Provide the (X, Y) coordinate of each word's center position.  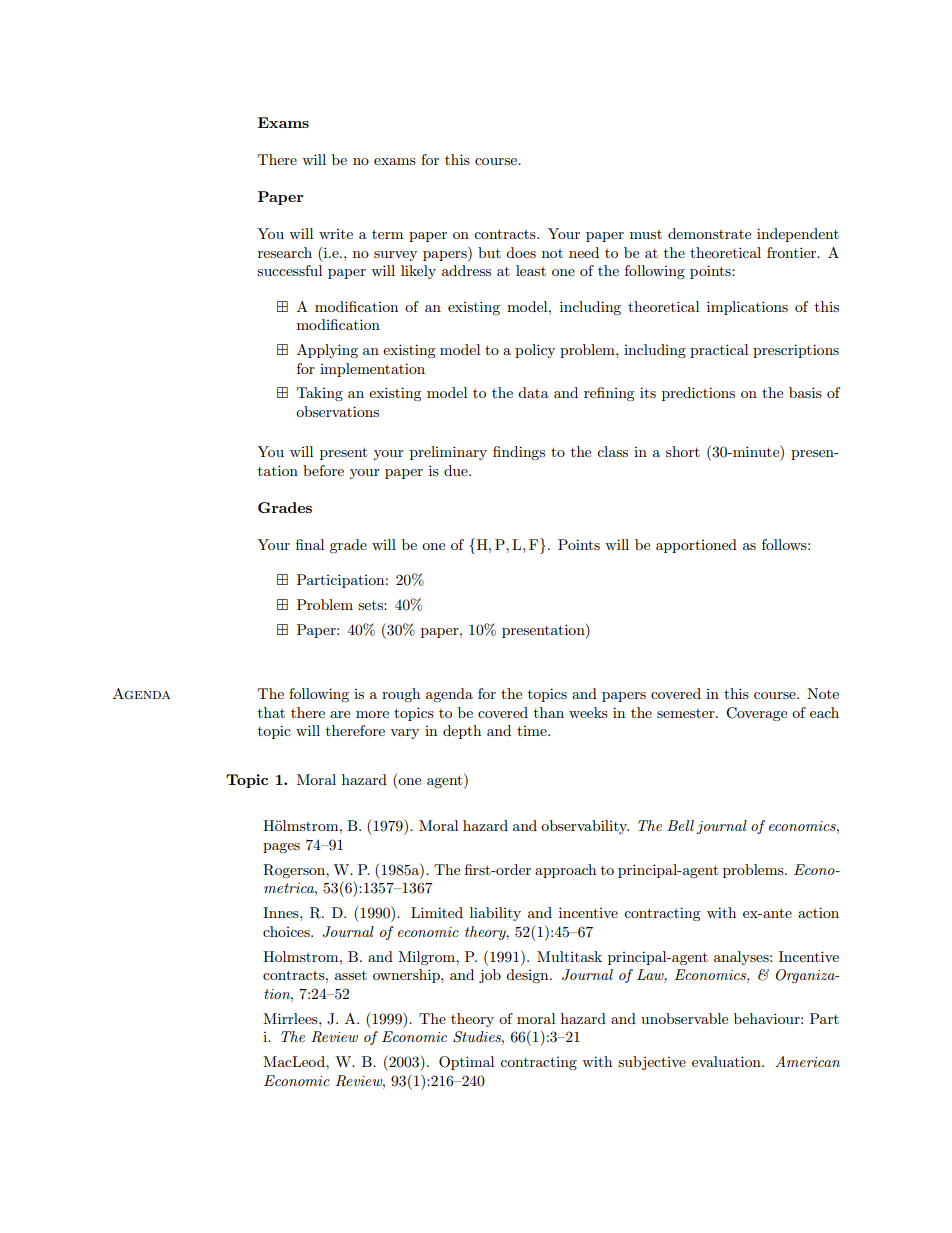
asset (351, 975)
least (531, 270)
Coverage (756, 714)
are (340, 714)
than (549, 712)
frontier (793, 252)
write (336, 234)
